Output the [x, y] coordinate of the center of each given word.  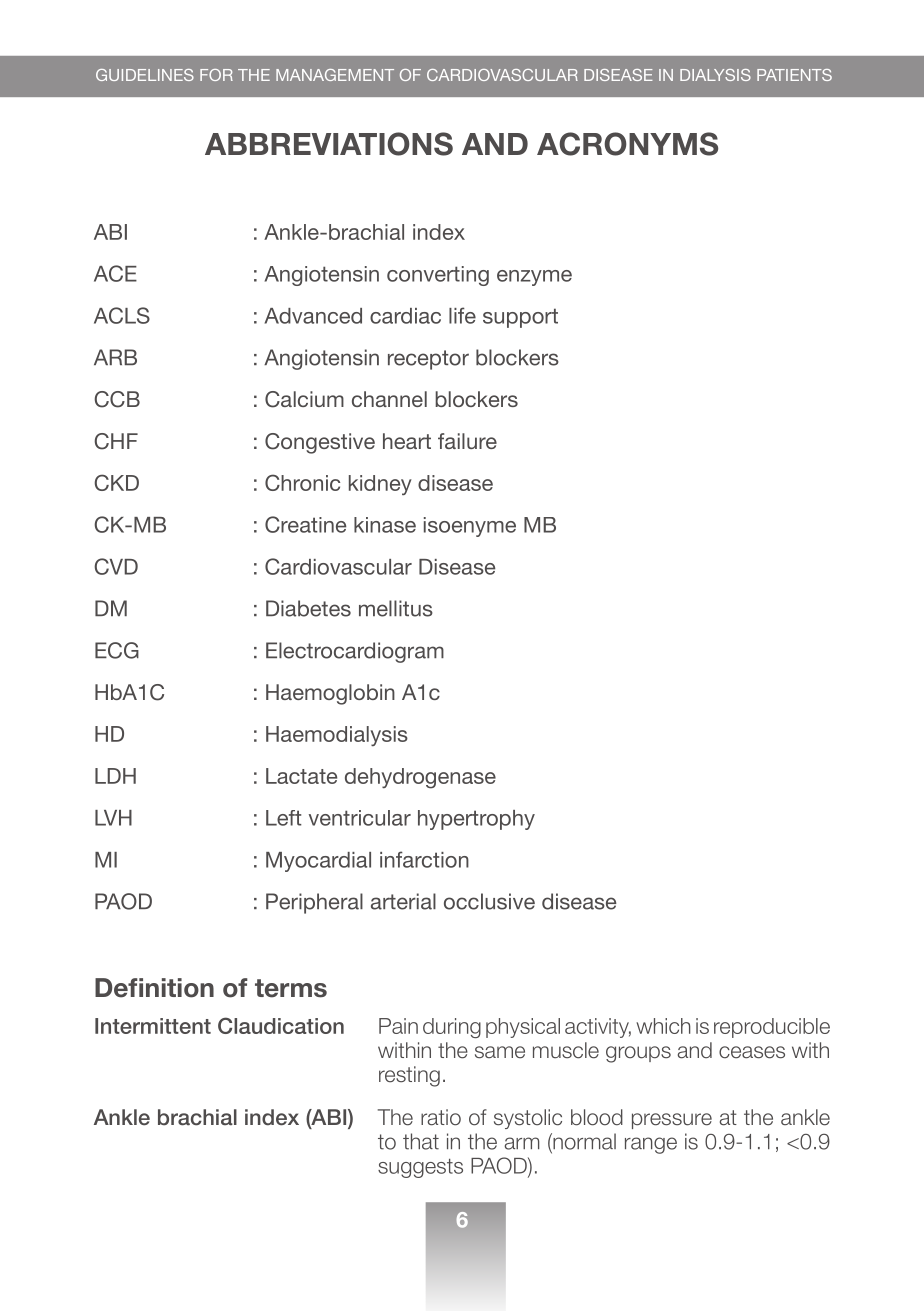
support [520, 318]
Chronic [302, 482]
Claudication [281, 1025]
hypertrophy [476, 820]
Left [284, 818]
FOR [216, 75]
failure [467, 441]
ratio [441, 1117]
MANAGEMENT [335, 75]
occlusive [489, 901]
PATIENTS [794, 75]
